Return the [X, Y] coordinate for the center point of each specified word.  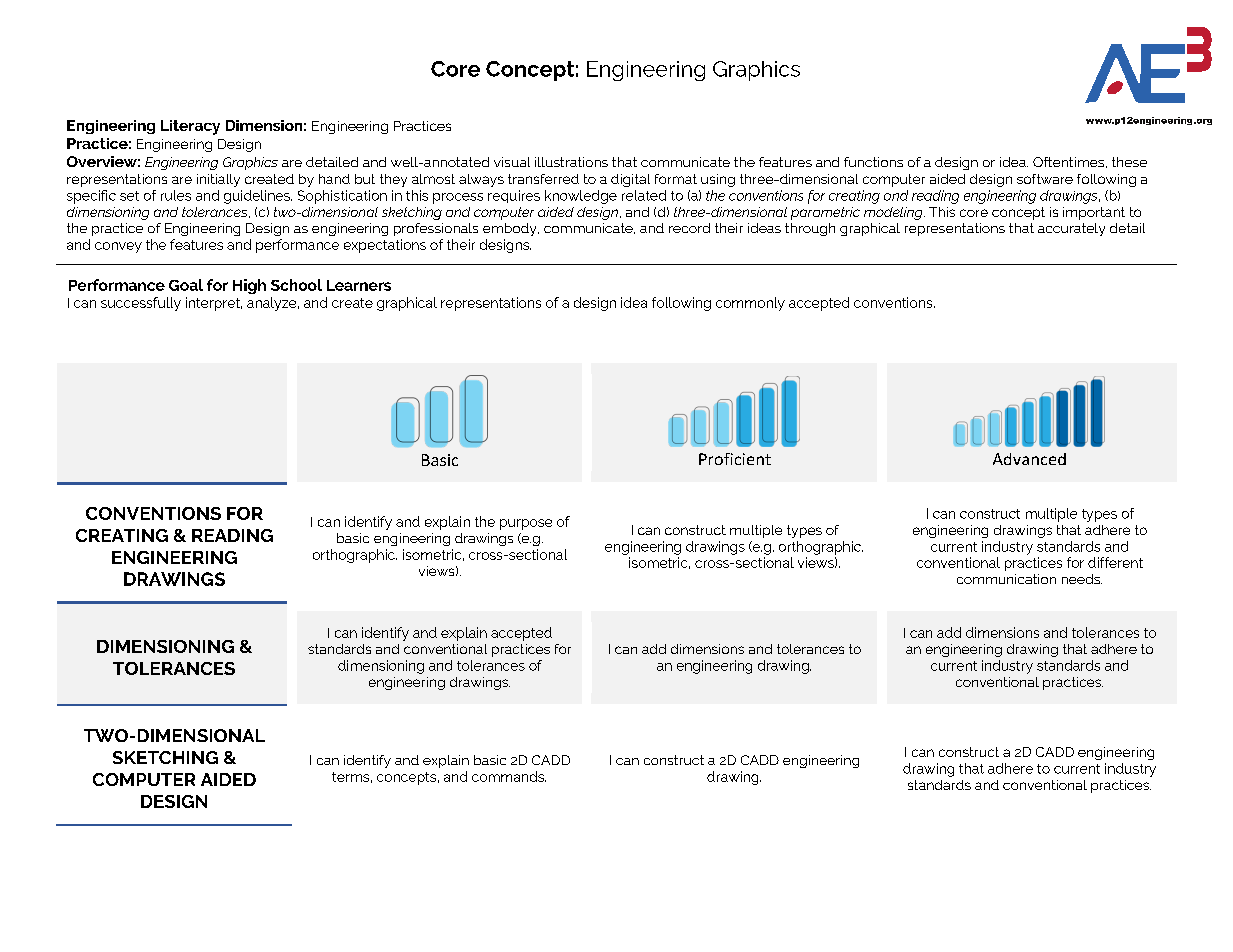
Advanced [1029, 459]
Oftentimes [1070, 162]
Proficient [735, 459]
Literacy [190, 127]
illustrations [571, 162]
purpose [526, 524]
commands [509, 776]
